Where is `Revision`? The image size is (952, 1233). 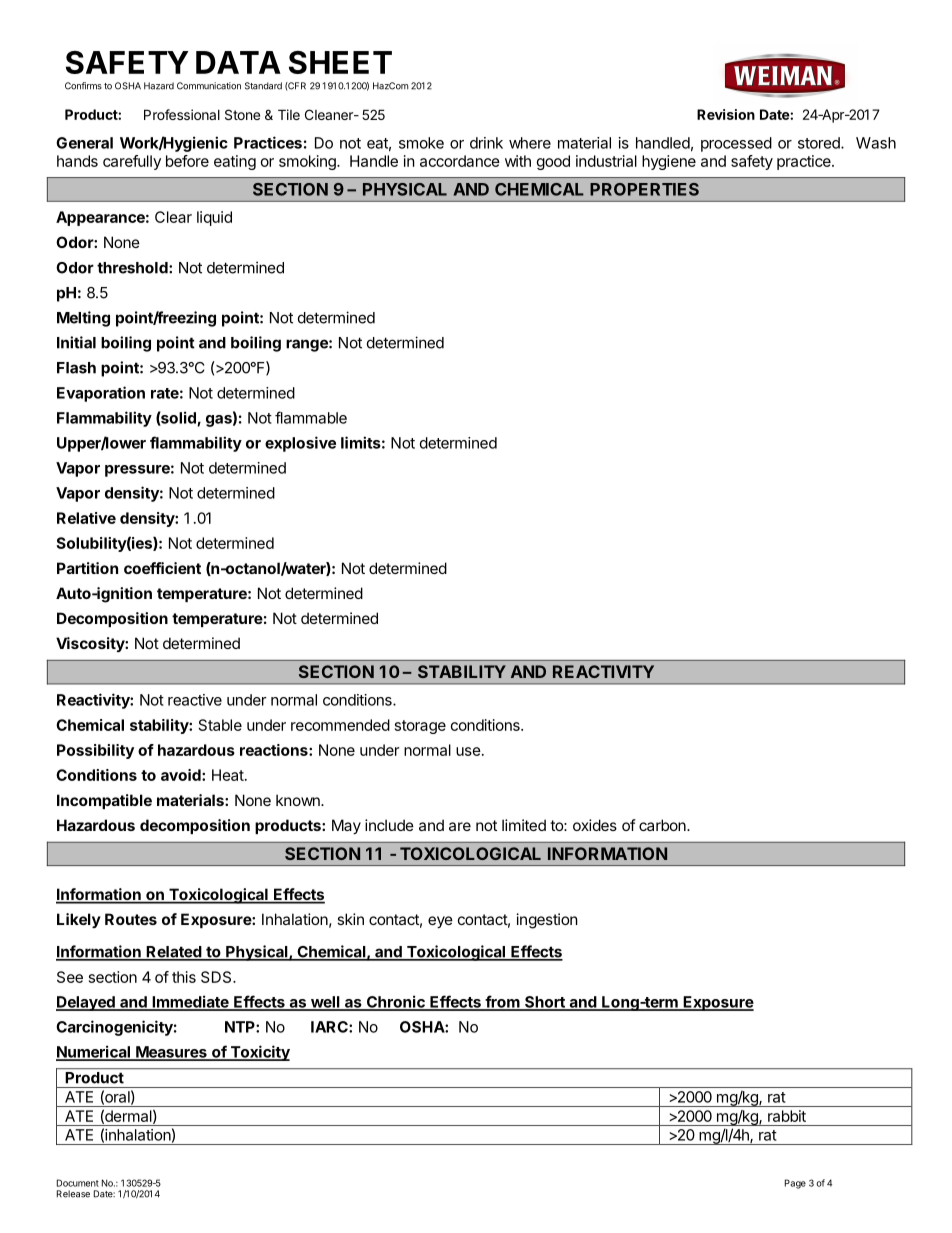
Revision is located at coordinates (726, 114).
